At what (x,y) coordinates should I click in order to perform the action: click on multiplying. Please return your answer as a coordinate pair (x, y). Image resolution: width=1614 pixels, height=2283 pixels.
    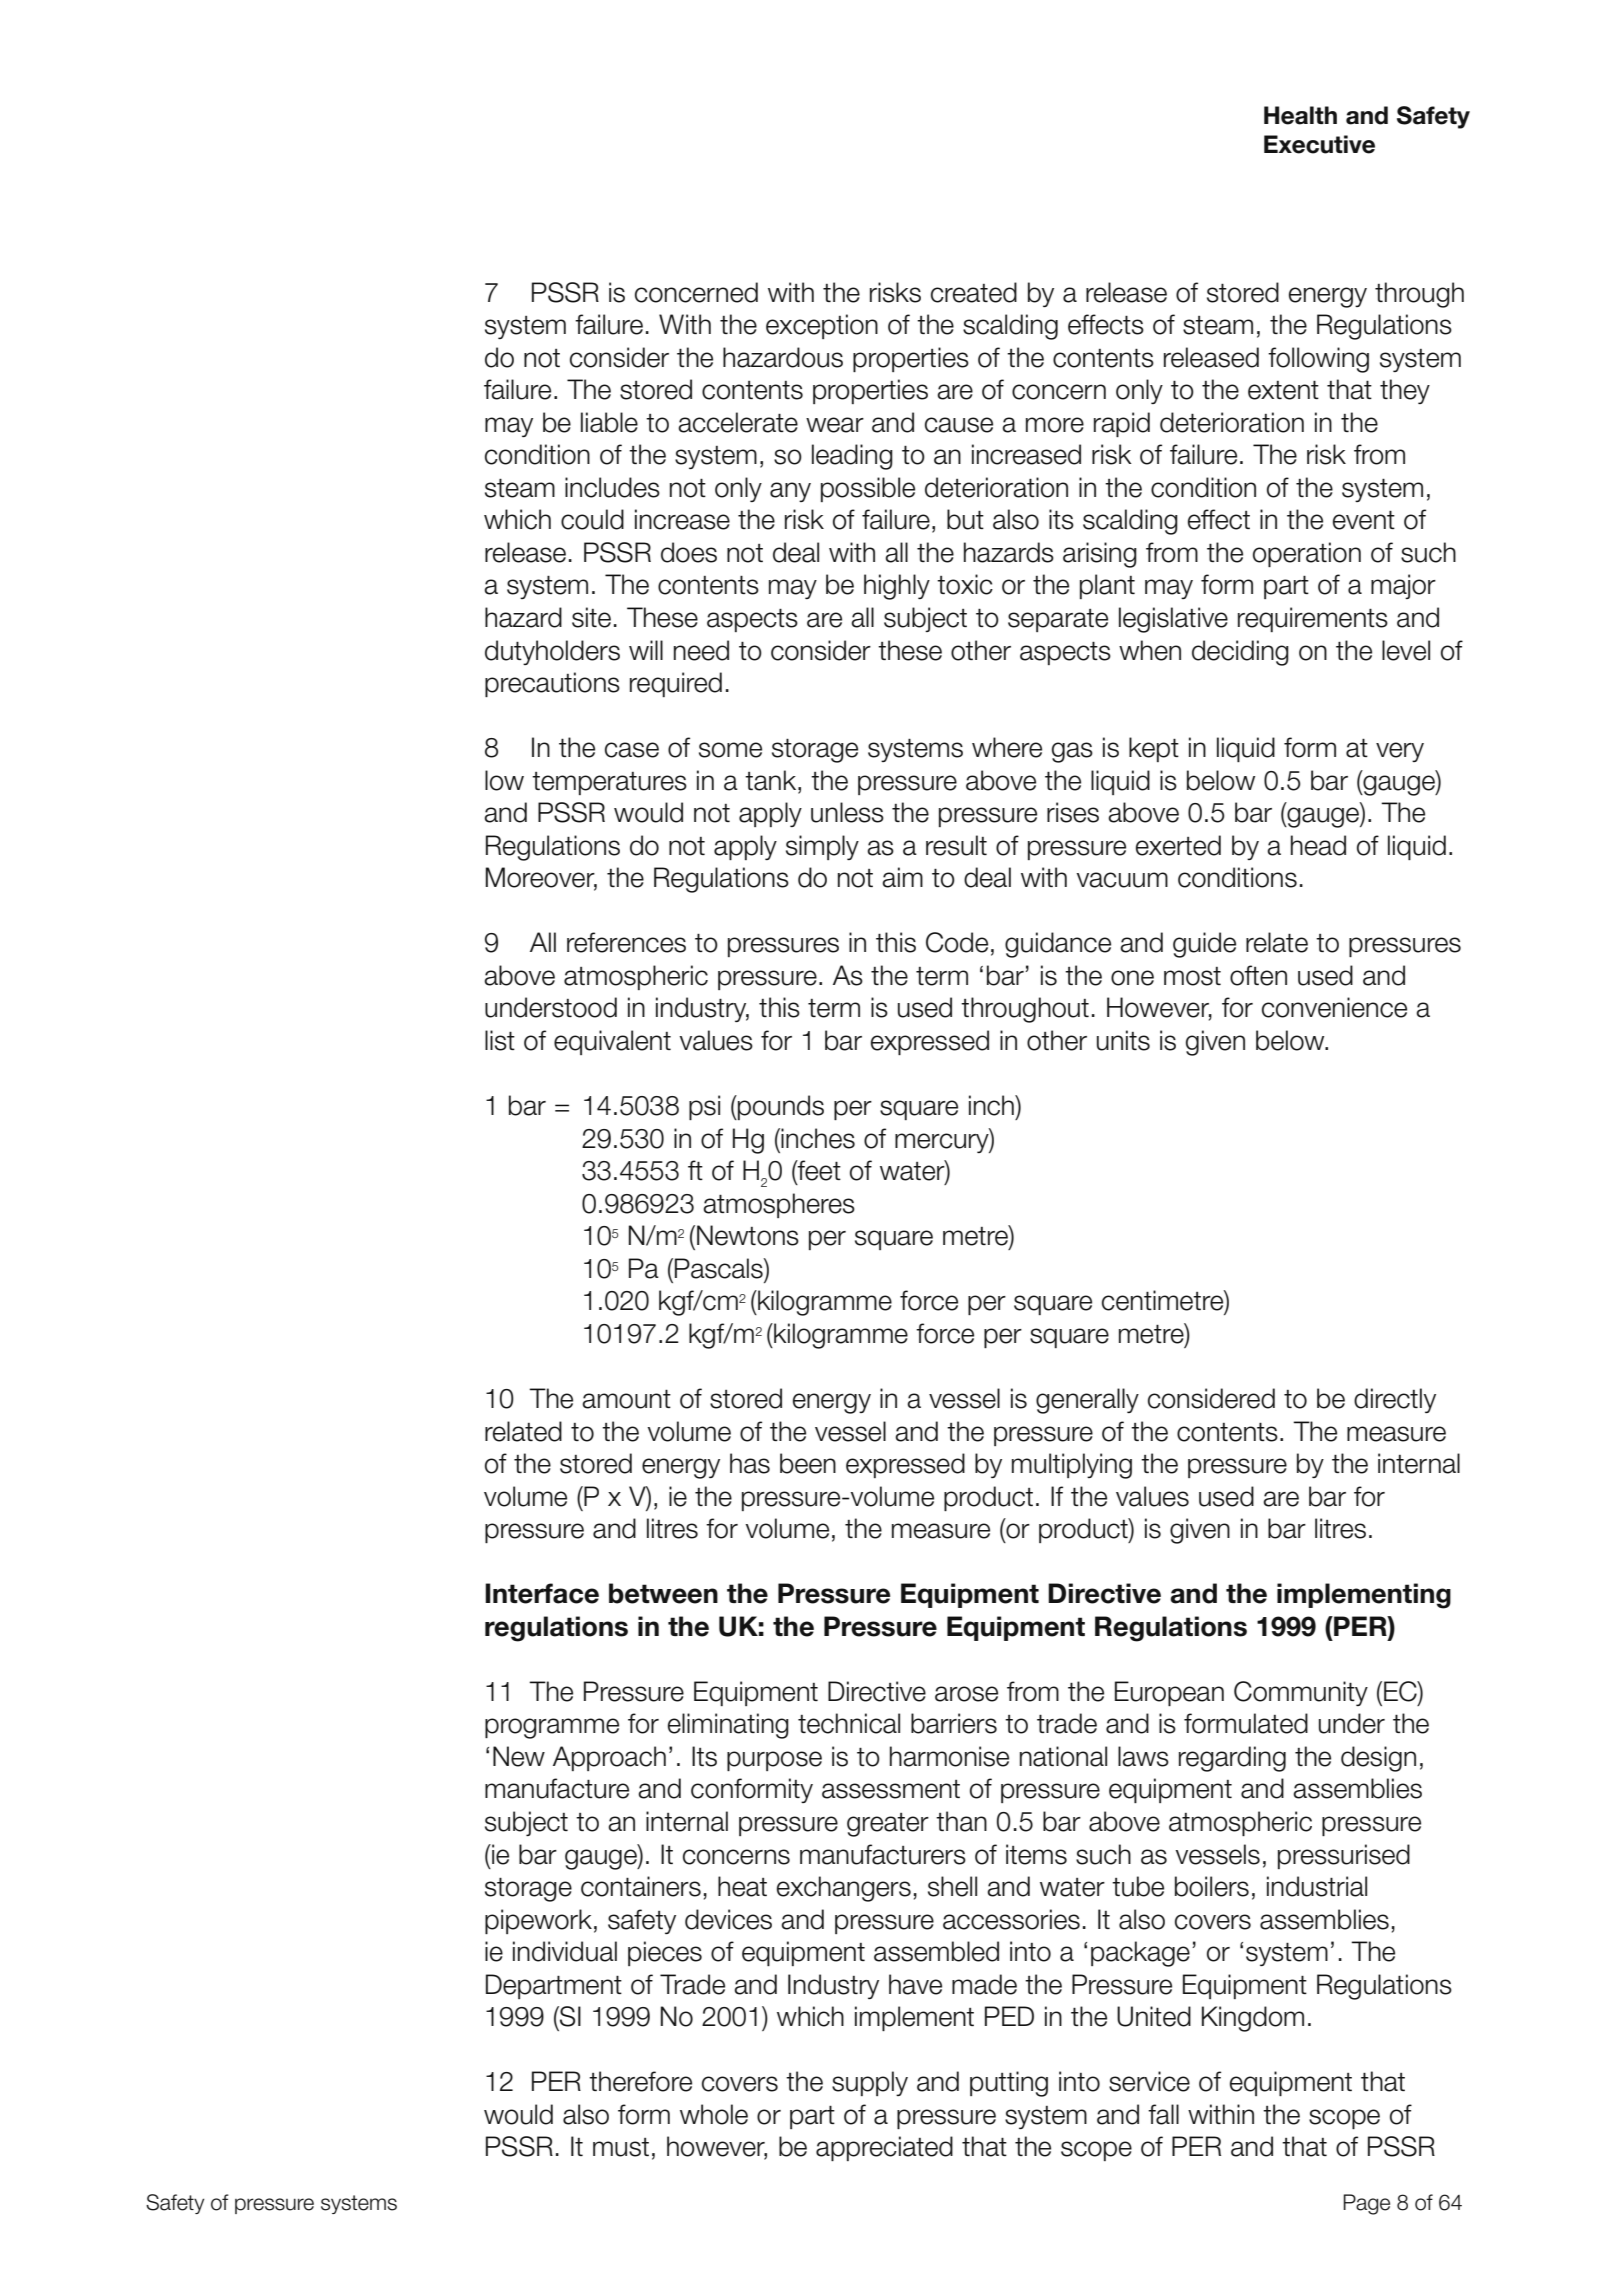
    Looking at the image, I should click on (1072, 1466).
